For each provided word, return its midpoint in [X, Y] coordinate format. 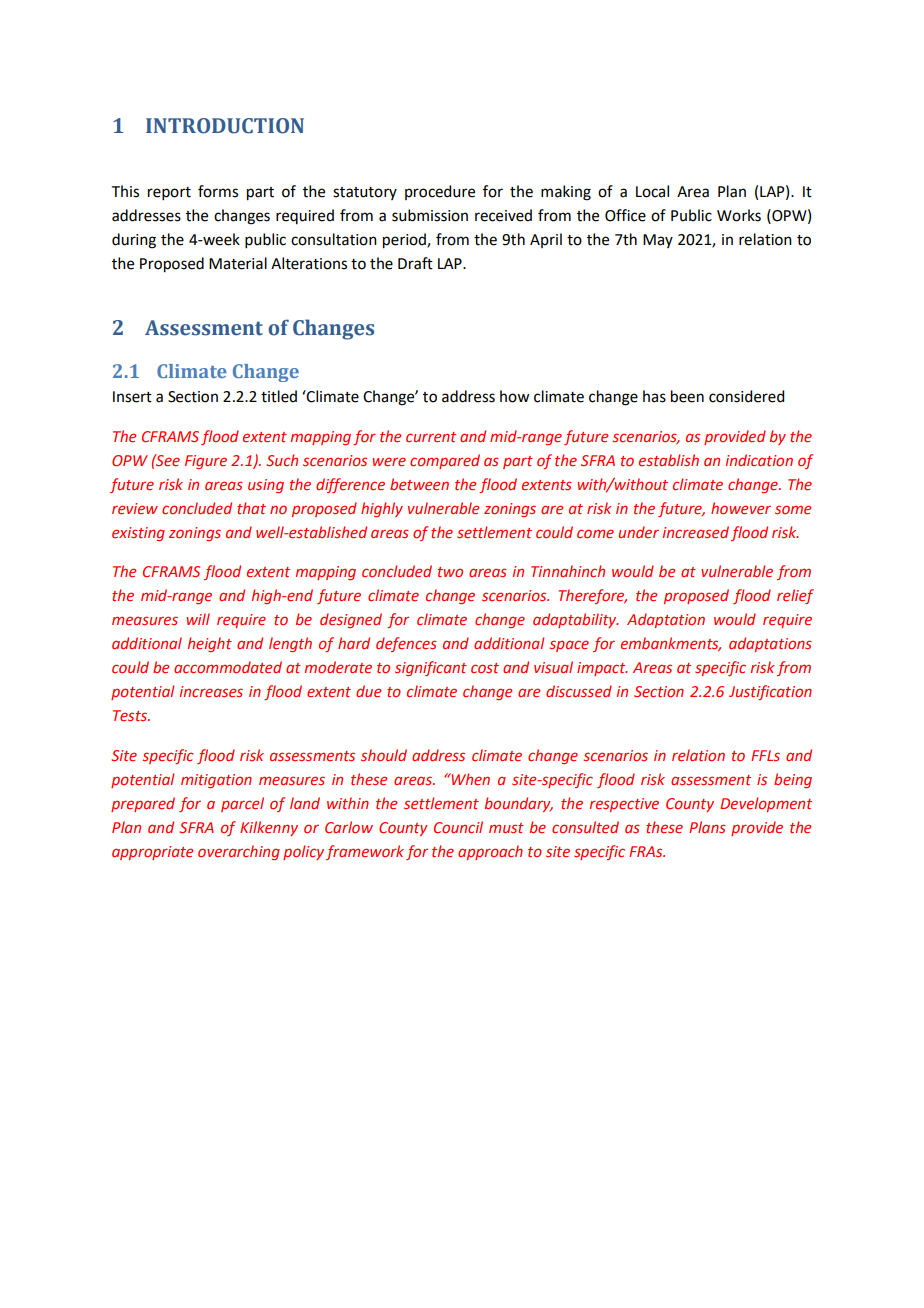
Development [766, 804]
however [741, 508]
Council [458, 827]
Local [652, 191]
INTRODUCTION [225, 126]
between [419, 484]
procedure [440, 192]
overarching [239, 852]
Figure [206, 462]
